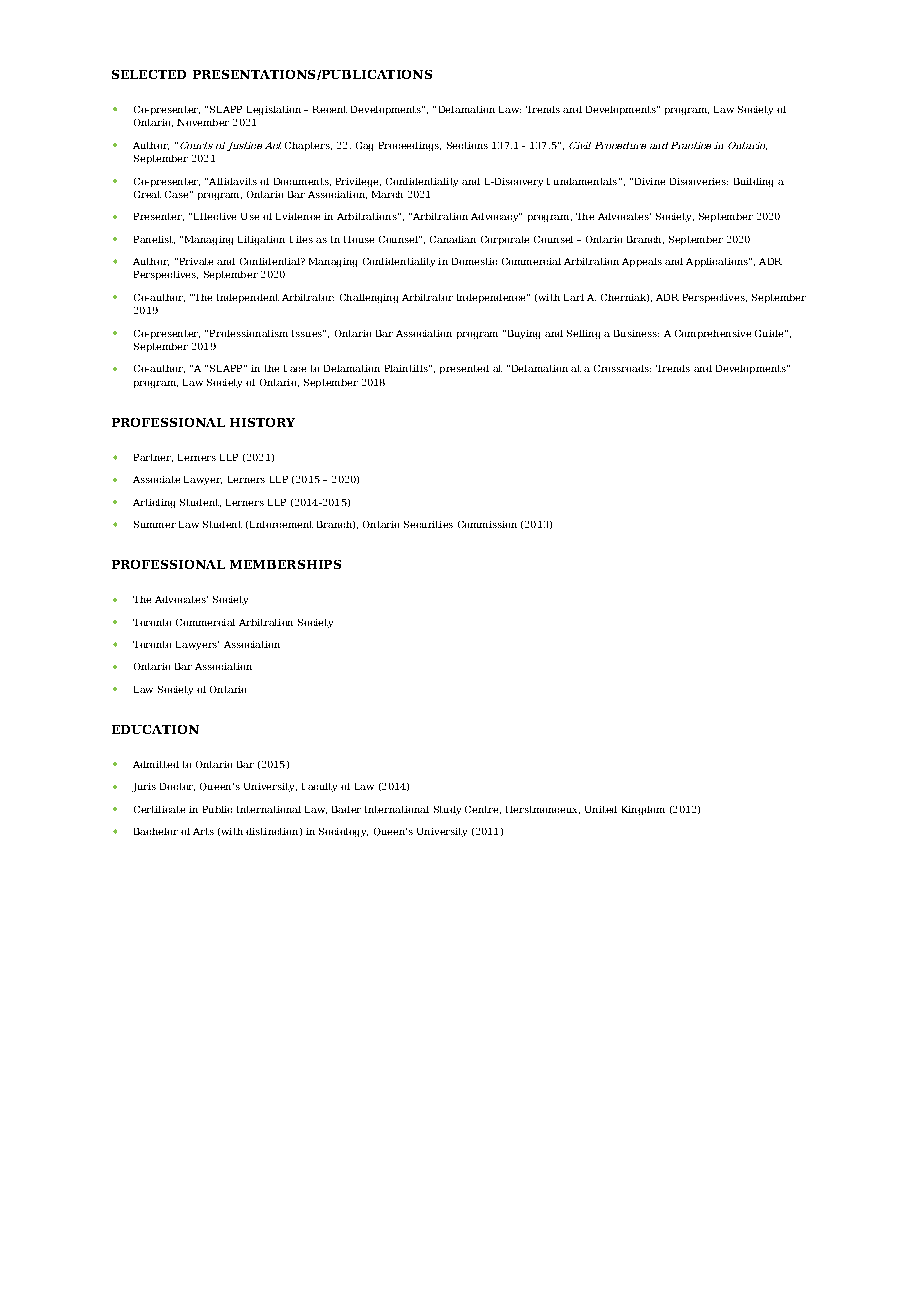 The height and width of the screenshot is (1308, 924). What do you see at coordinates (464, 369) in the screenshot?
I see `presented` at bounding box center [464, 369].
